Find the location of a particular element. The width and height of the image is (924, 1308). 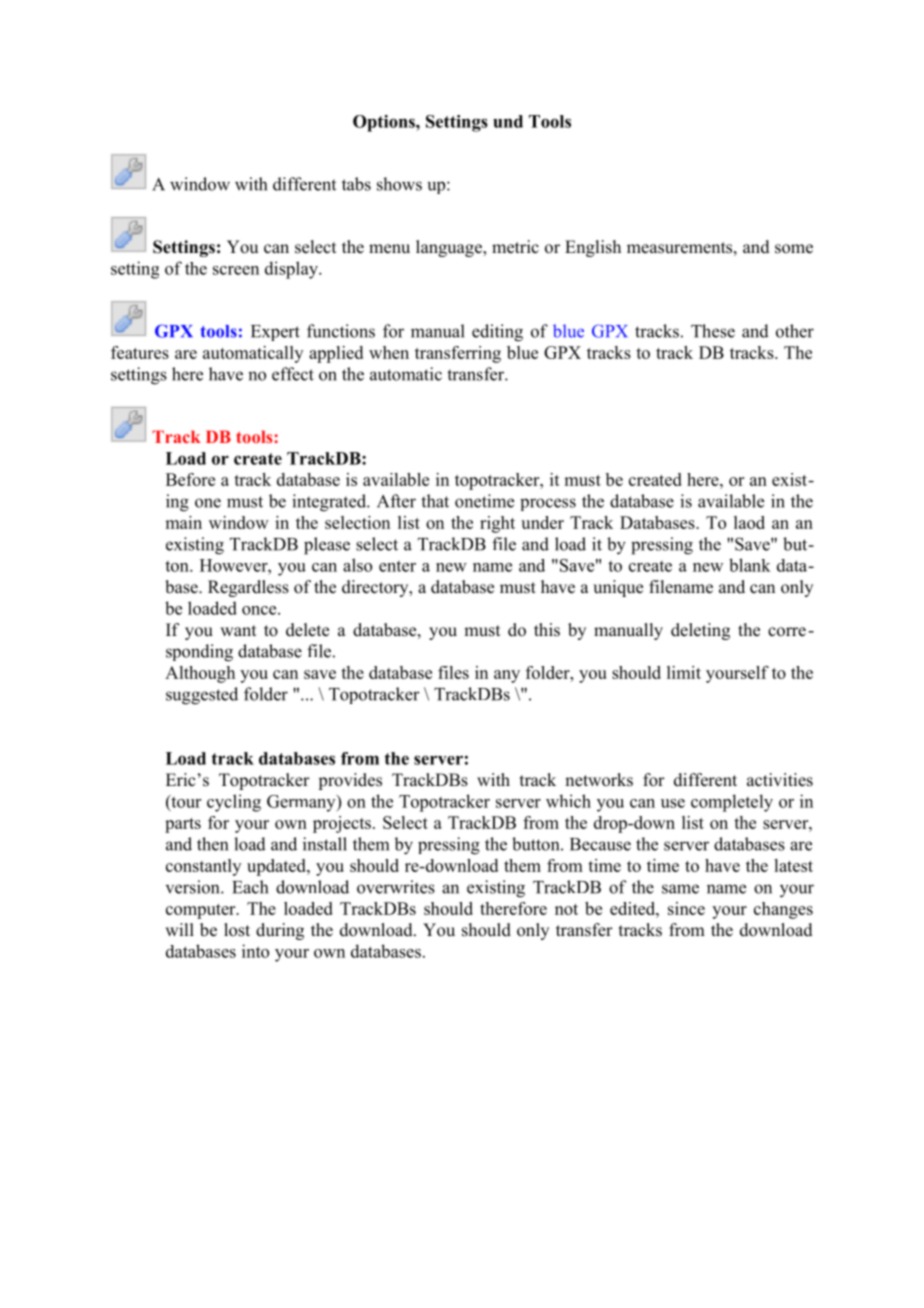

These is located at coordinates (713, 331).
